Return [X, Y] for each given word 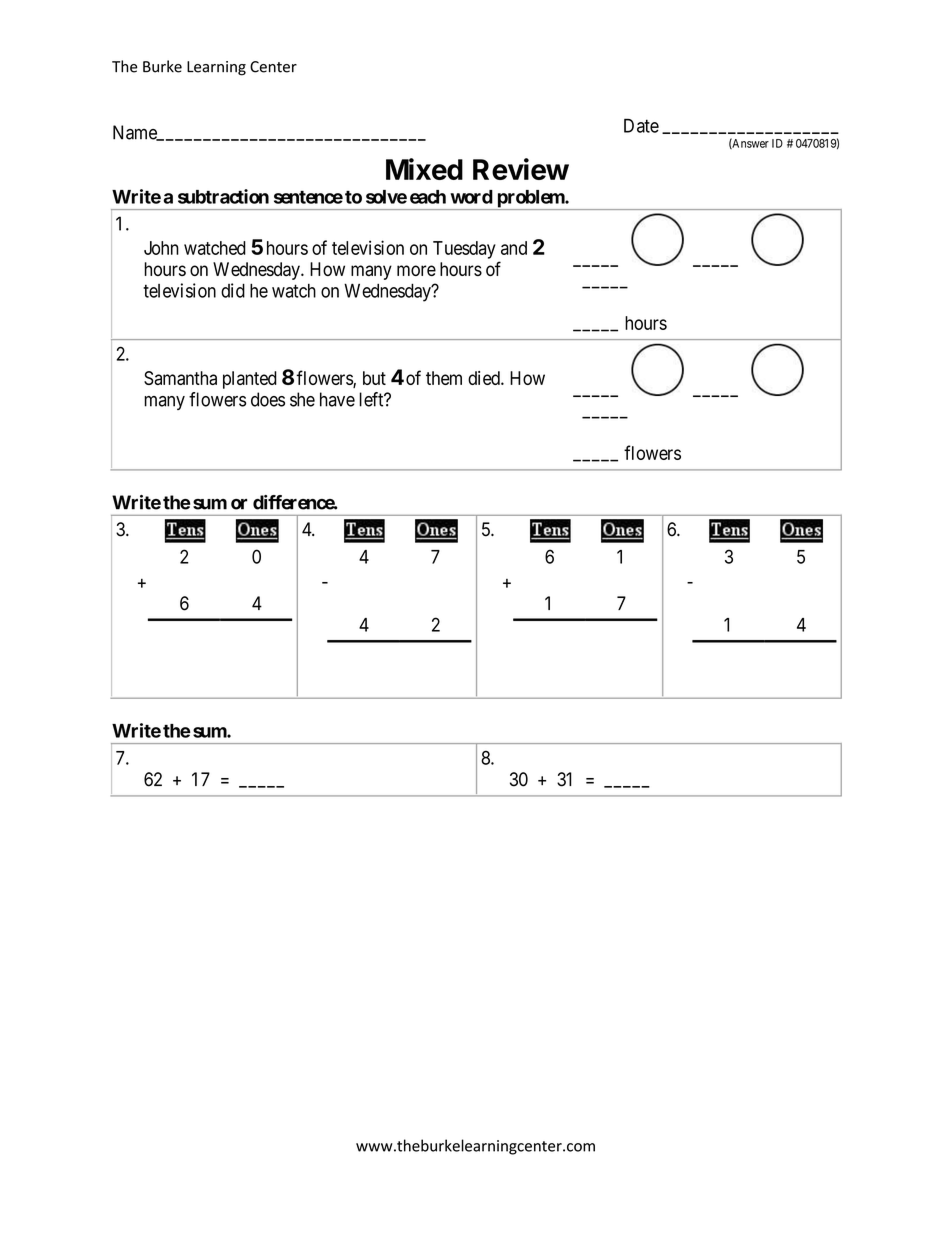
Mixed [424, 169]
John [161, 248]
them [444, 378]
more [416, 270]
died [485, 378]
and [514, 248]
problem [530, 200]
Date [641, 126]
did [233, 290]
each [428, 197]
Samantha [180, 378]
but [374, 378]
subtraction [223, 196]
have [337, 399]
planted [250, 380]
